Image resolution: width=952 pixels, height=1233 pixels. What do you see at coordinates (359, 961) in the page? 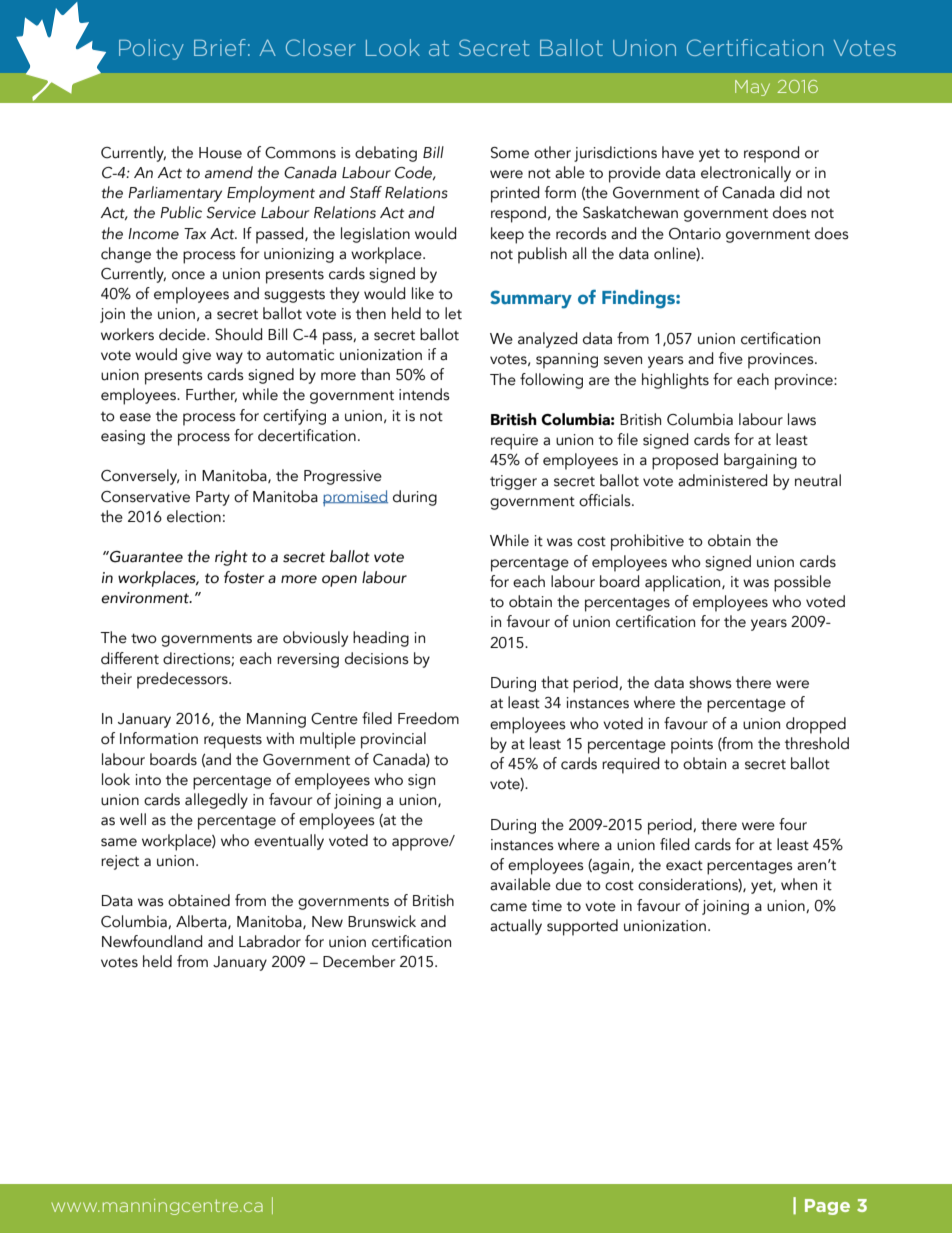
I see `December` at bounding box center [359, 961].
